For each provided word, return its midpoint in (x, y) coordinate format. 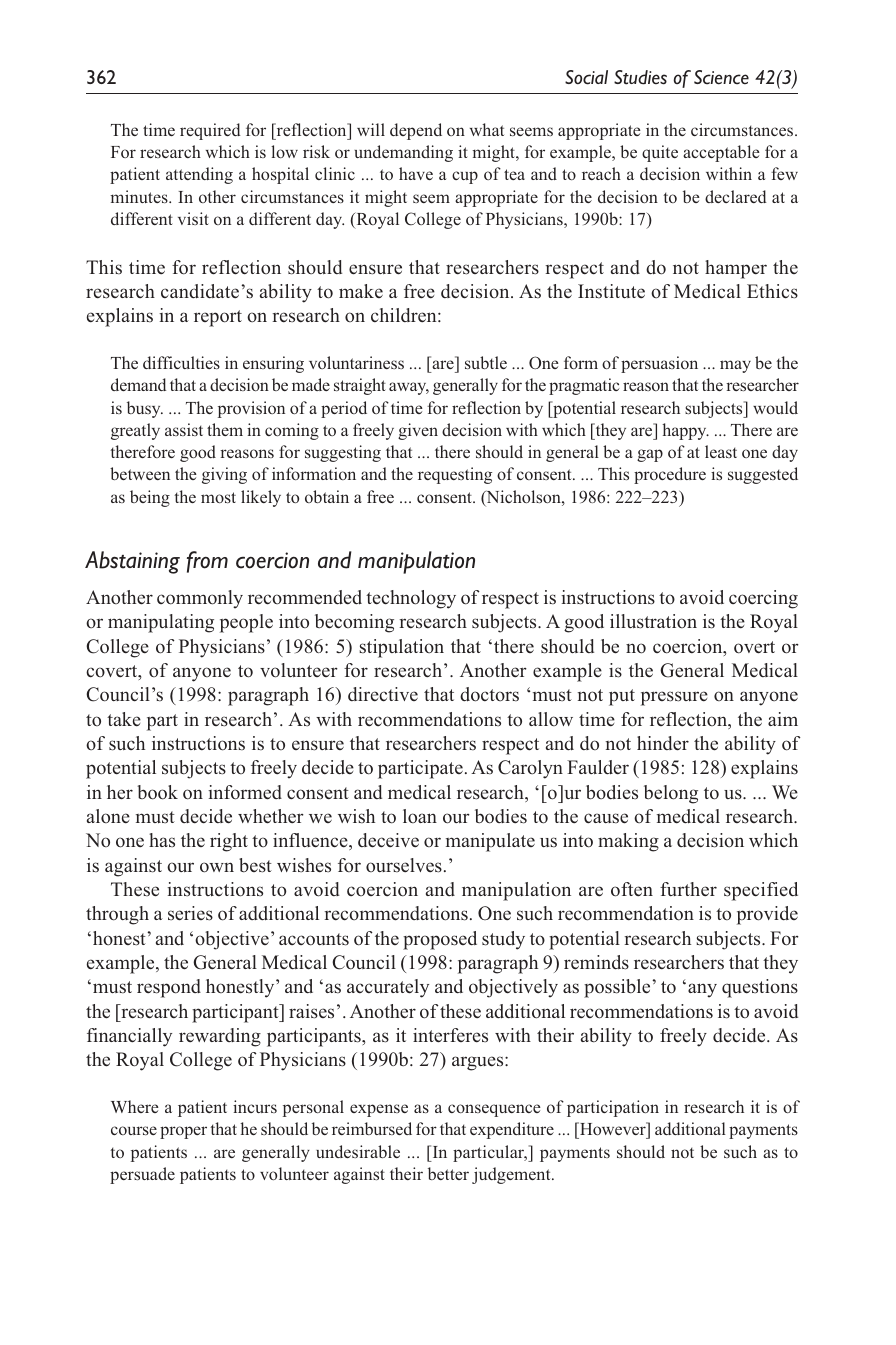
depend (416, 131)
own (217, 867)
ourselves (404, 865)
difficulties (181, 362)
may (735, 366)
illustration (653, 621)
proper (183, 1132)
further (688, 889)
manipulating (161, 623)
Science (721, 77)
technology (411, 599)
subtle (486, 362)
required (210, 131)
